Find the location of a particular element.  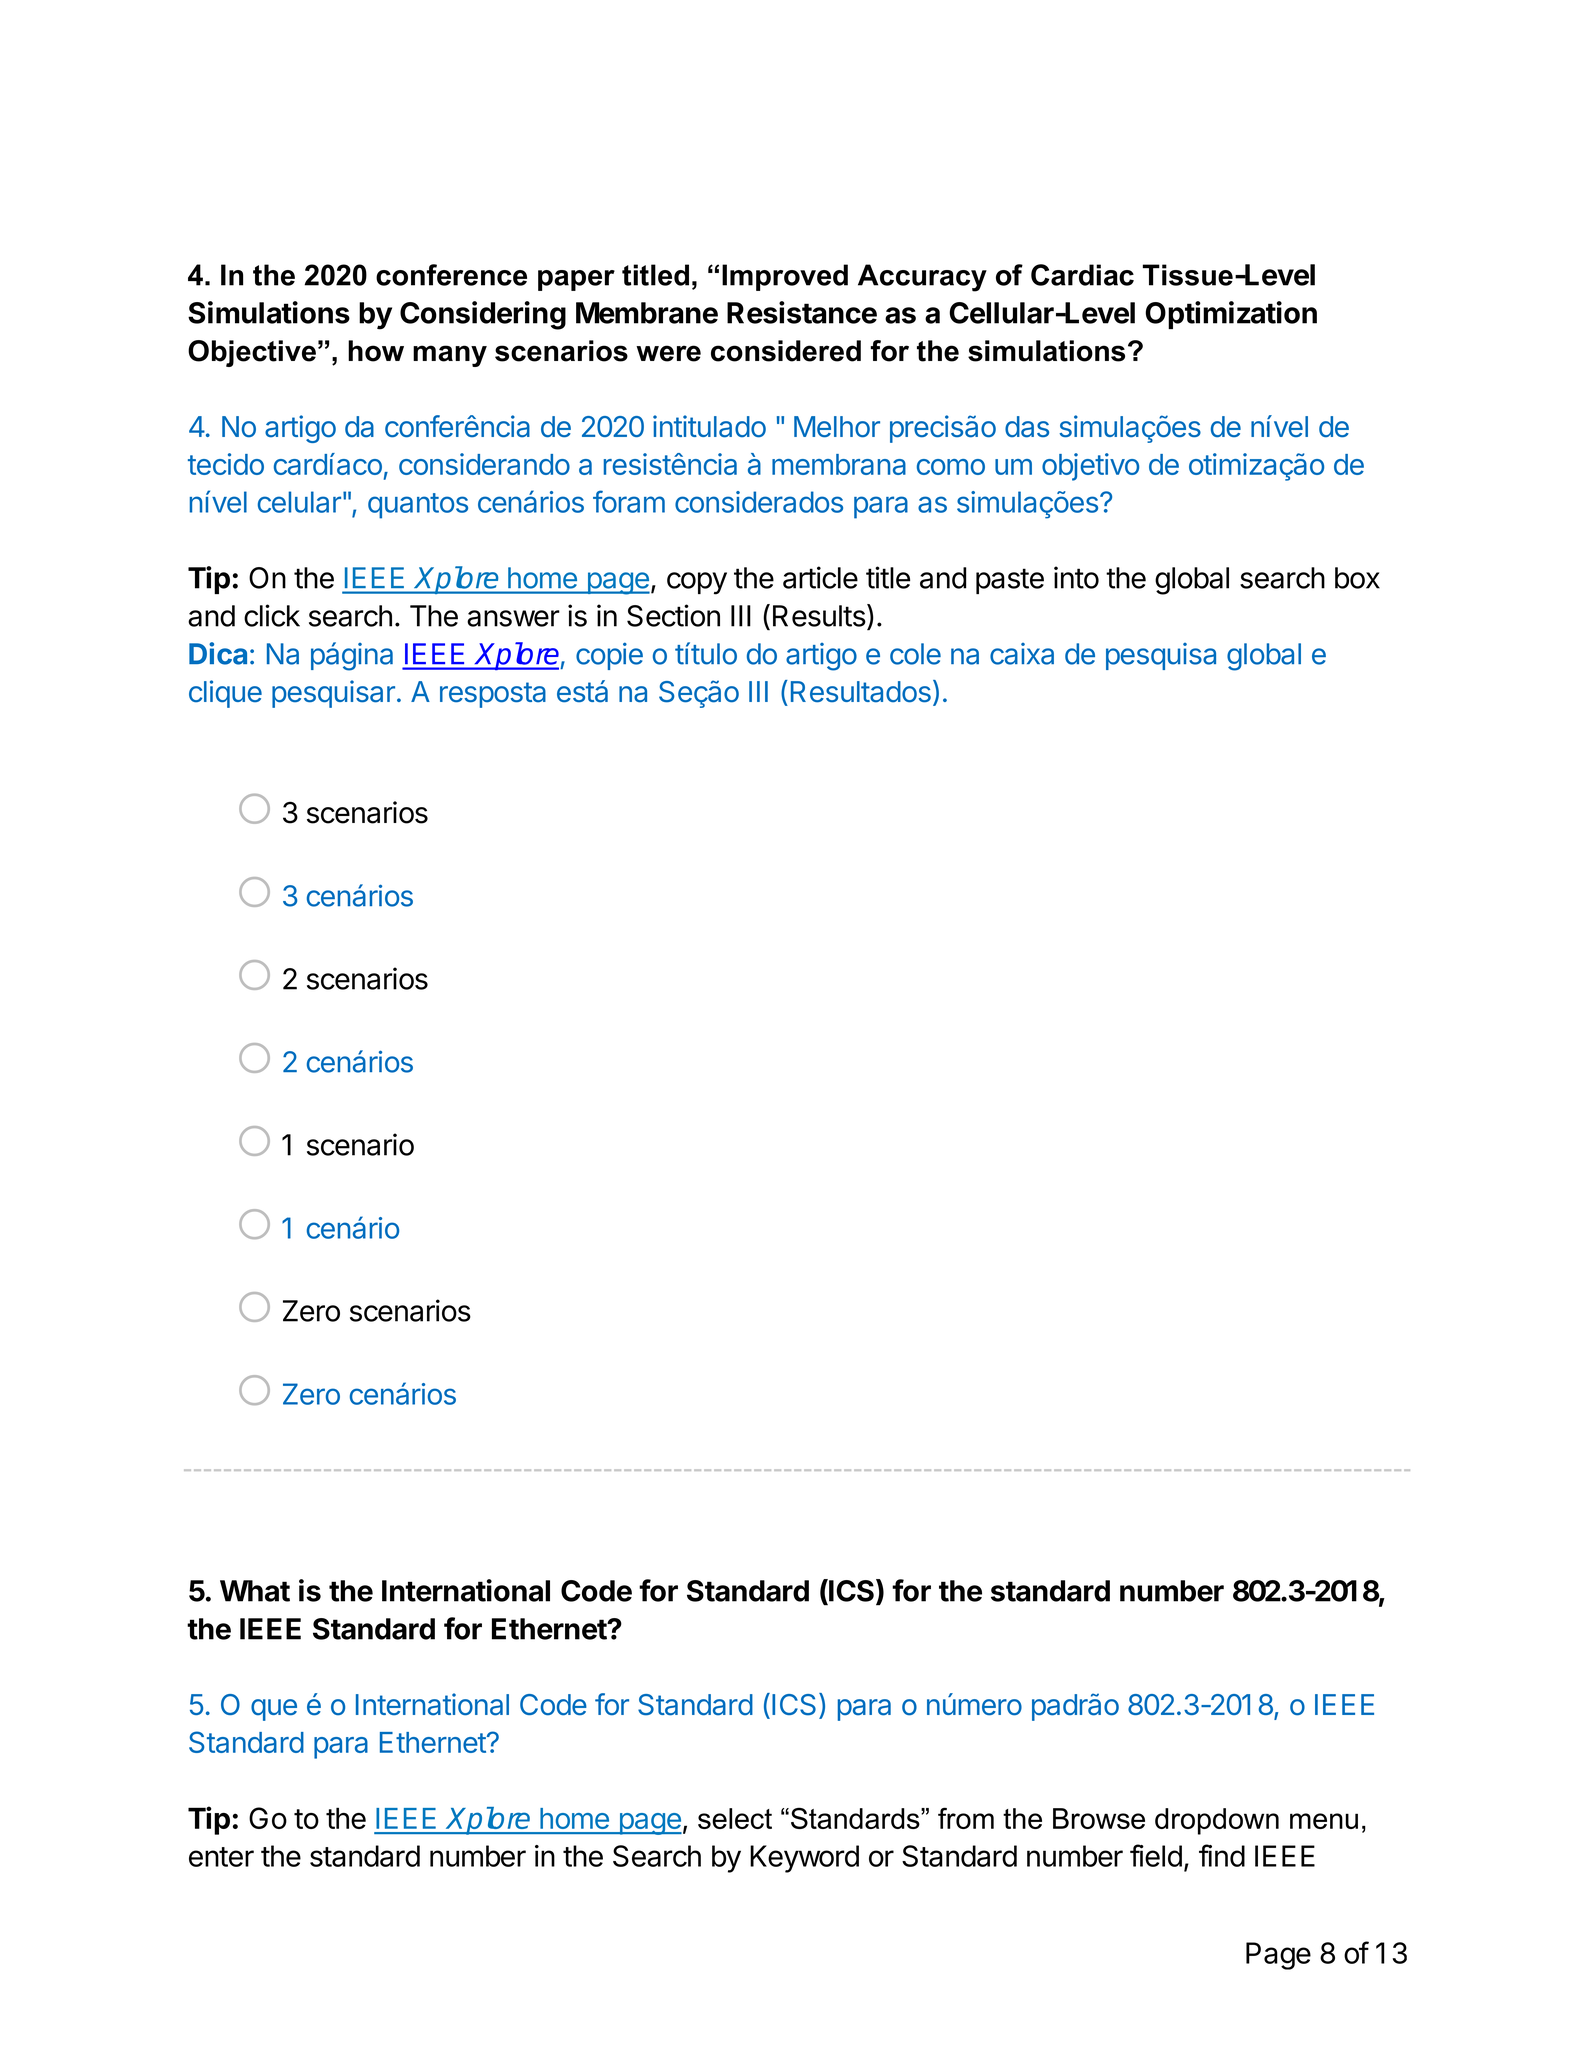

cole is located at coordinates (915, 654).
